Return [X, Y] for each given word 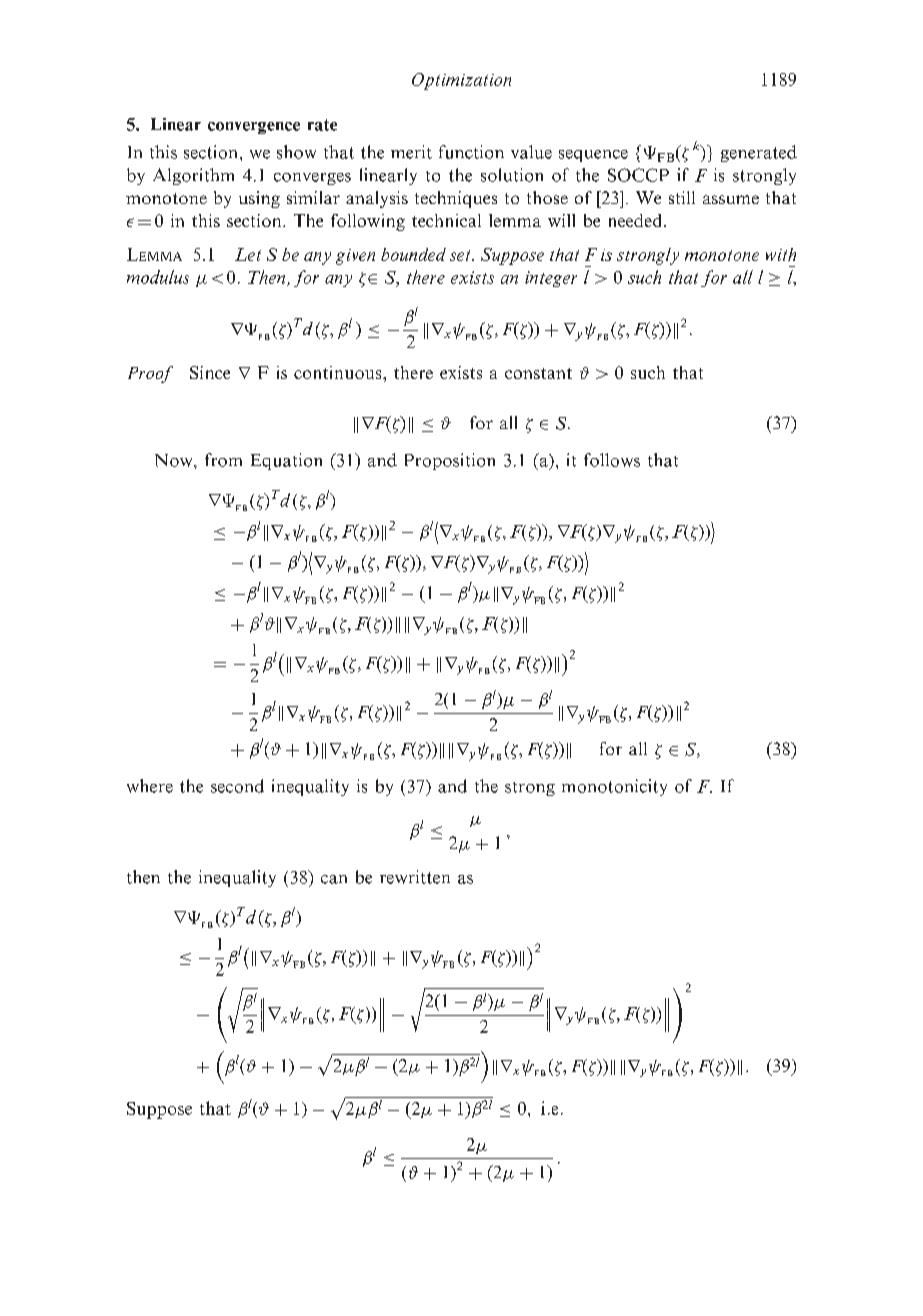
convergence [254, 128]
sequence [593, 156]
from [223, 460]
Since [210, 372]
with [781, 254]
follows [612, 460]
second [237, 786]
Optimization [461, 81]
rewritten [415, 877]
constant [538, 373]
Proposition [450, 461]
